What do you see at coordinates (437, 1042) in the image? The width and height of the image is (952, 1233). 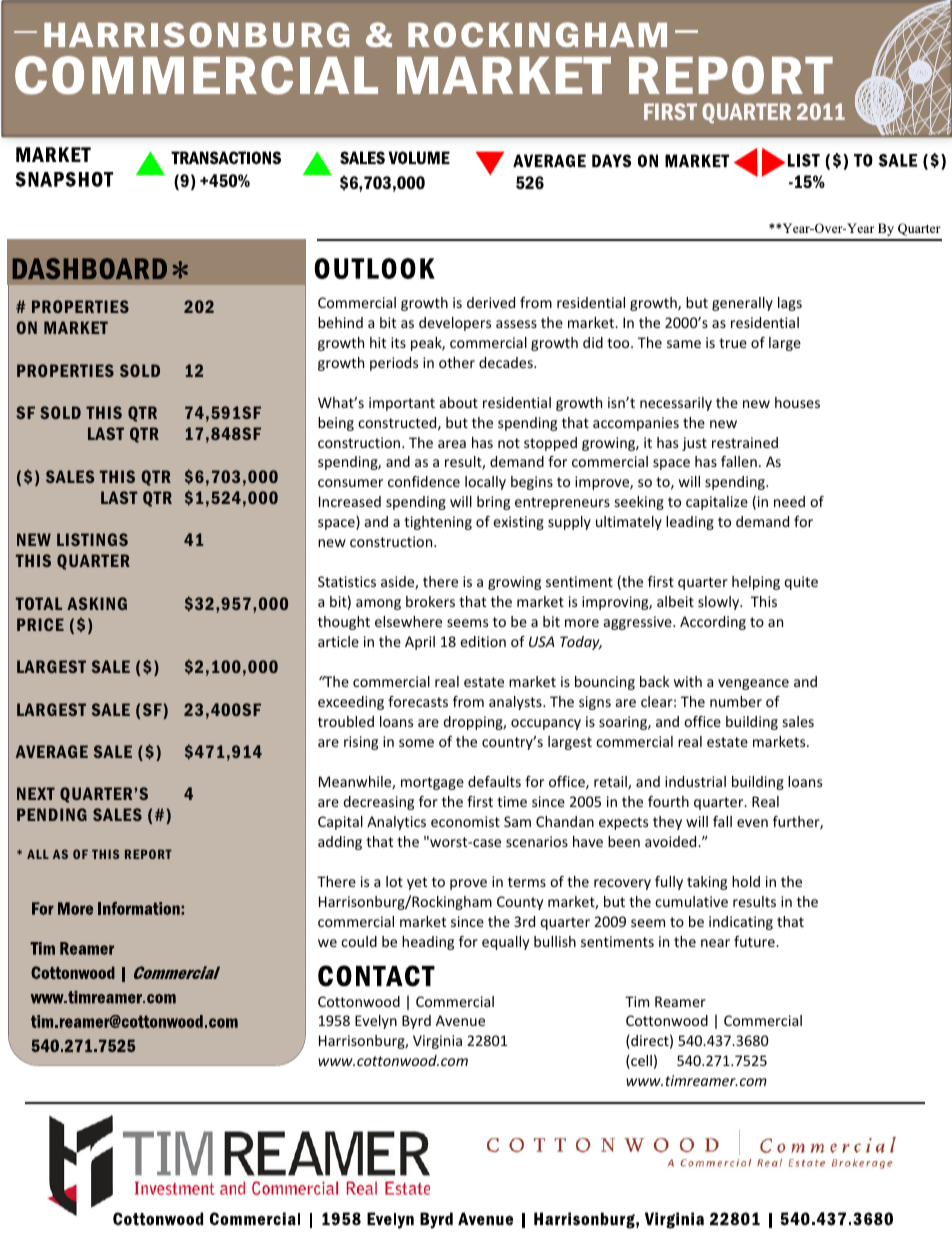 I see `Virginia` at bounding box center [437, 1042].
